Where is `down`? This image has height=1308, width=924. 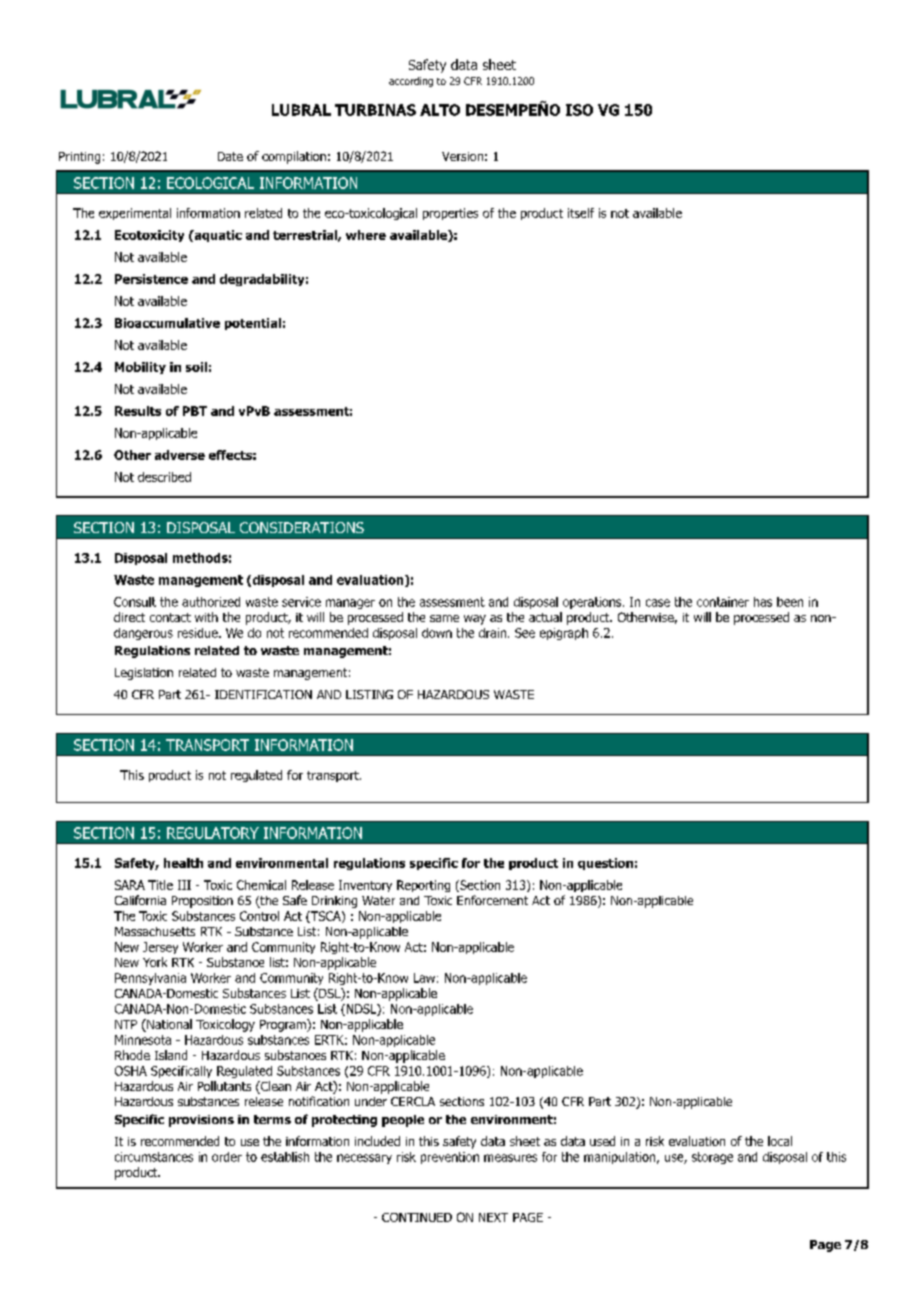
down is located at coordinates (437, 633).
